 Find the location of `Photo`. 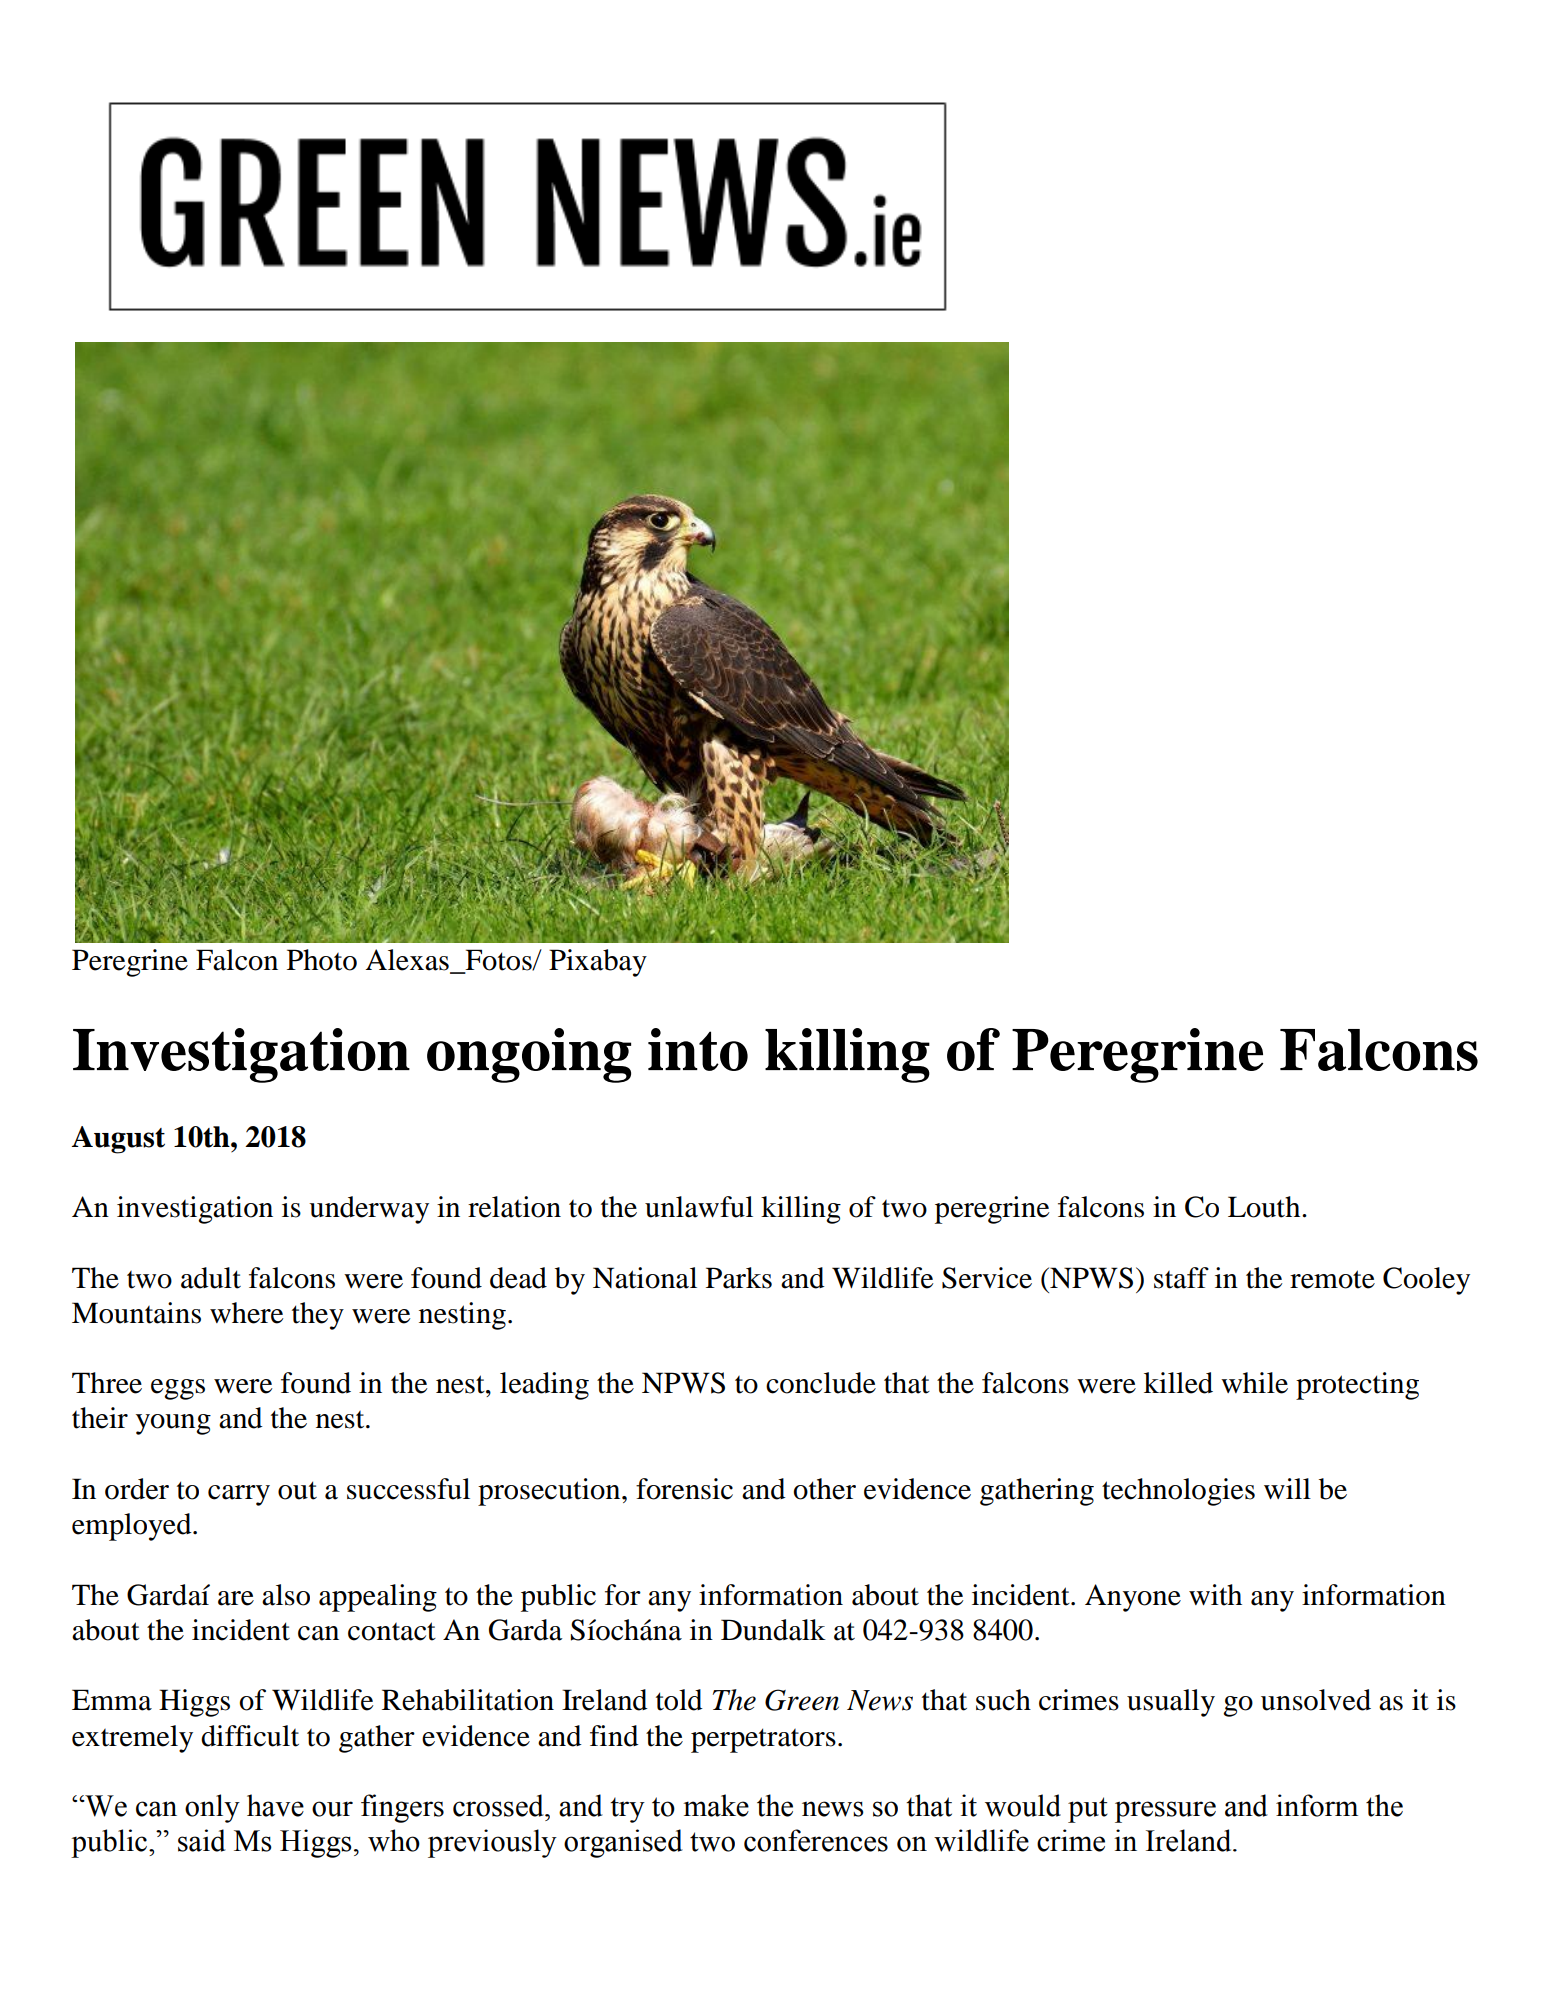

Photo is located at coordinates (322, 960).
